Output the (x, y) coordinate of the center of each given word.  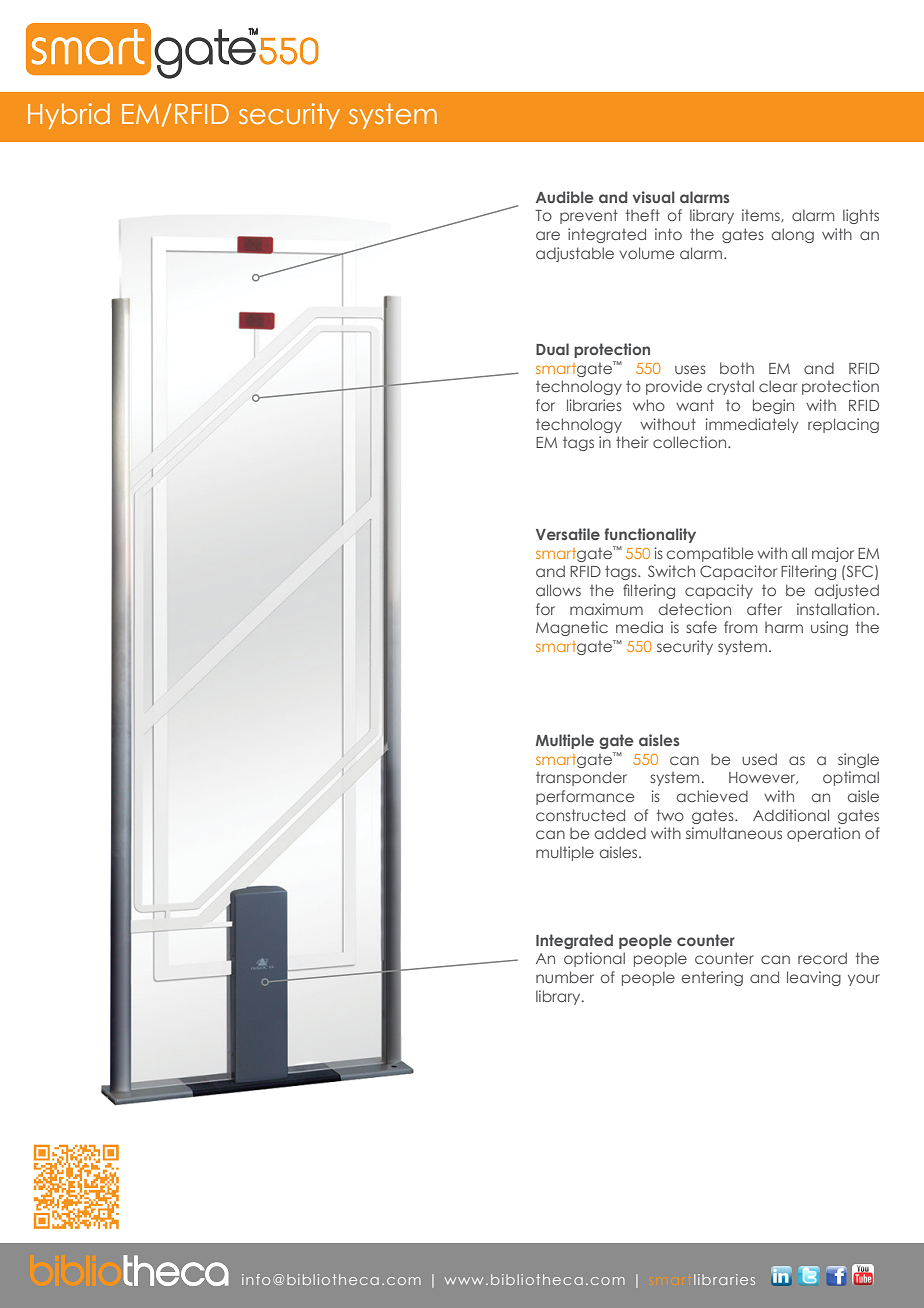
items (762, 215)
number (565, 977)
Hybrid (69, 116)
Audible (565, 197)
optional (594, 959)
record (822, 958)
